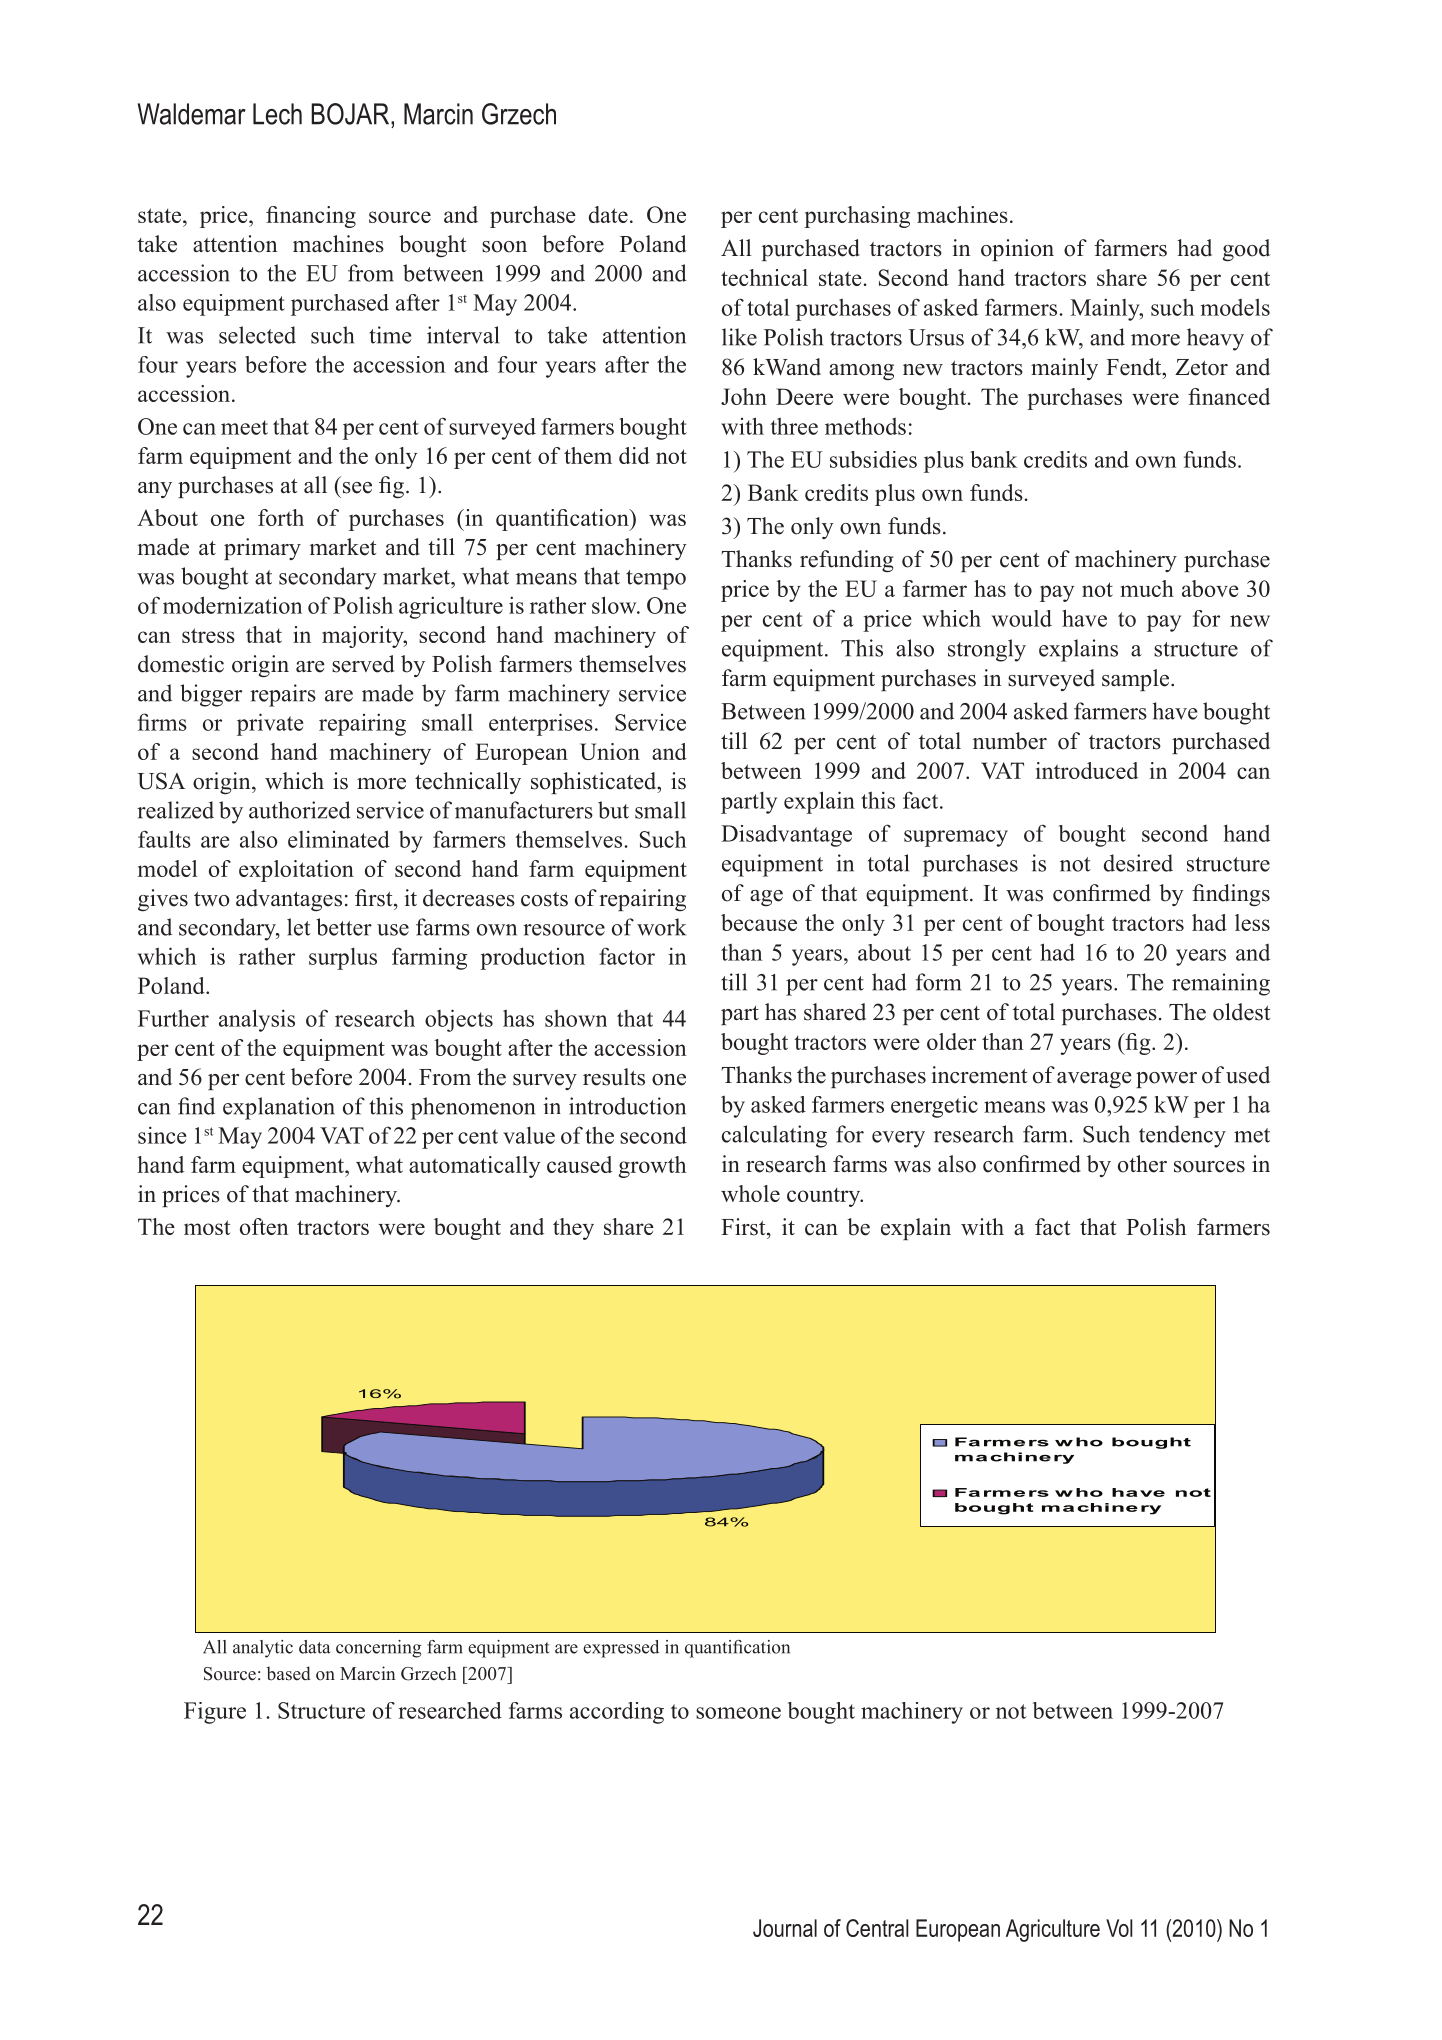 The height and width of the document is (2040, 1442). What do you see at coordinates (1087, 770) in the document?
I see `introduced` at bounding box center [1087, 770].
